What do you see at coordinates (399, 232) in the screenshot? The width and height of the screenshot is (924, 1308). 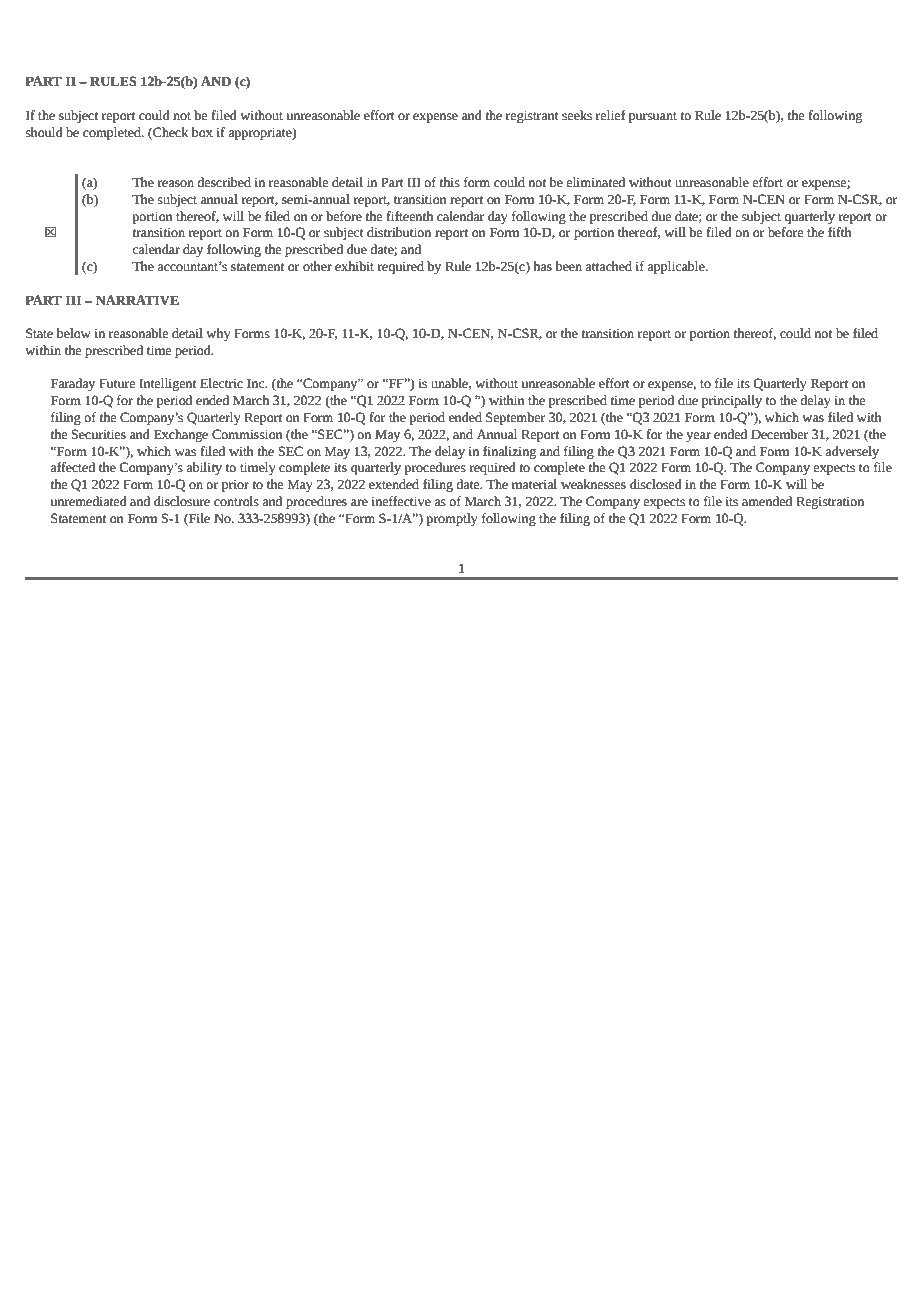 I see `distribution` at bounding box center [399, 232].
